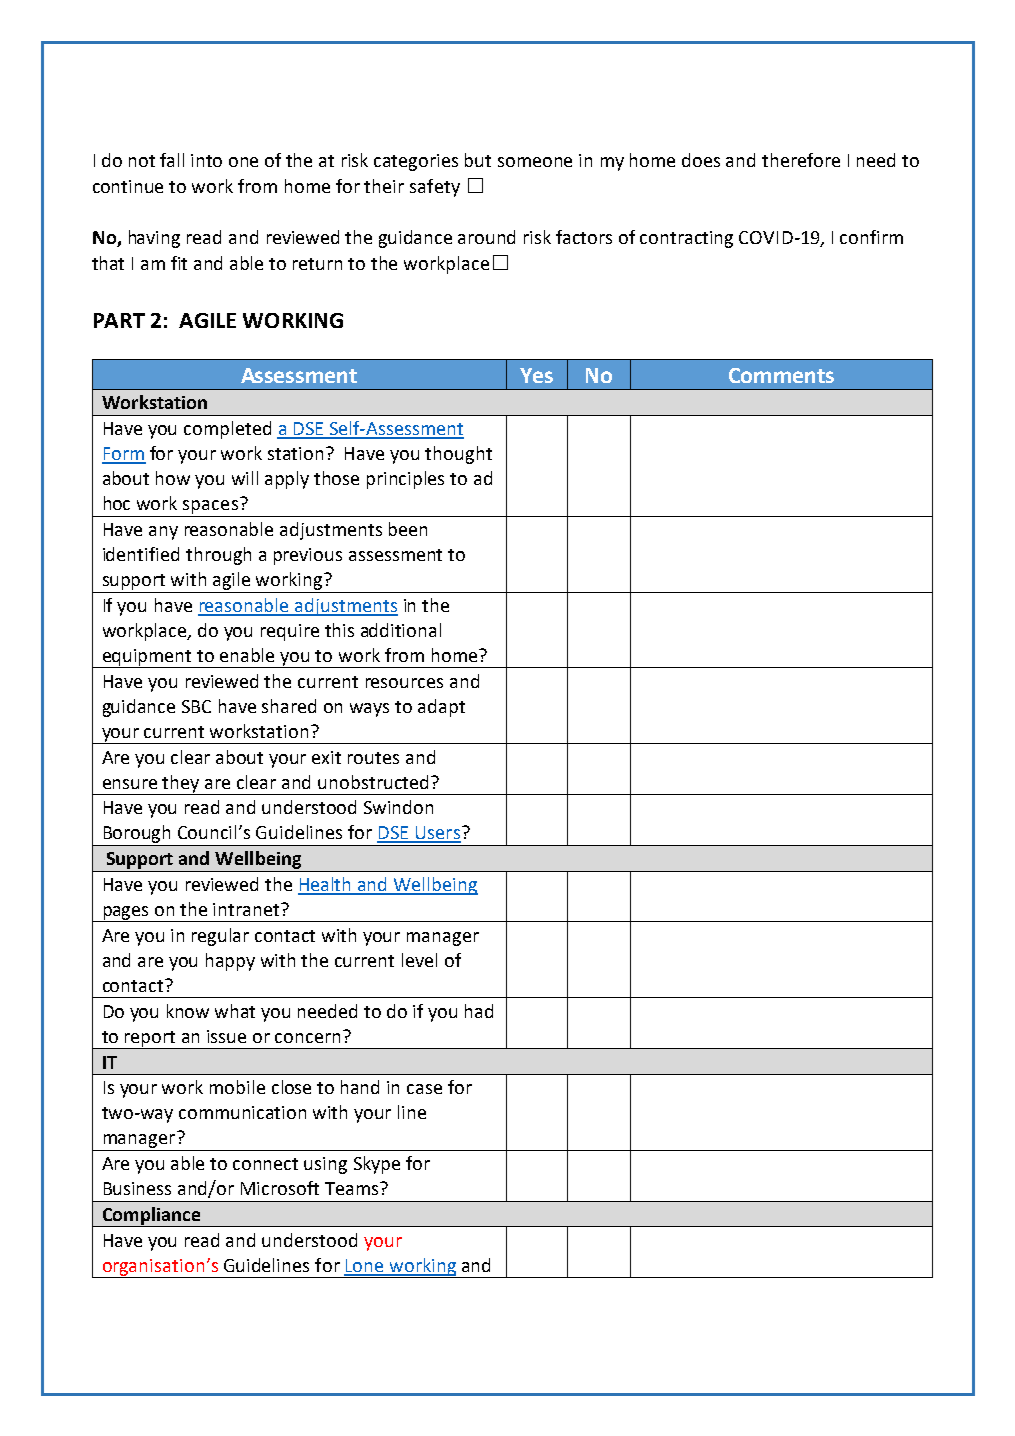  What do you see at coordinates (478, 160) in the page?
I see `but` at bounding box center [478, 160].
